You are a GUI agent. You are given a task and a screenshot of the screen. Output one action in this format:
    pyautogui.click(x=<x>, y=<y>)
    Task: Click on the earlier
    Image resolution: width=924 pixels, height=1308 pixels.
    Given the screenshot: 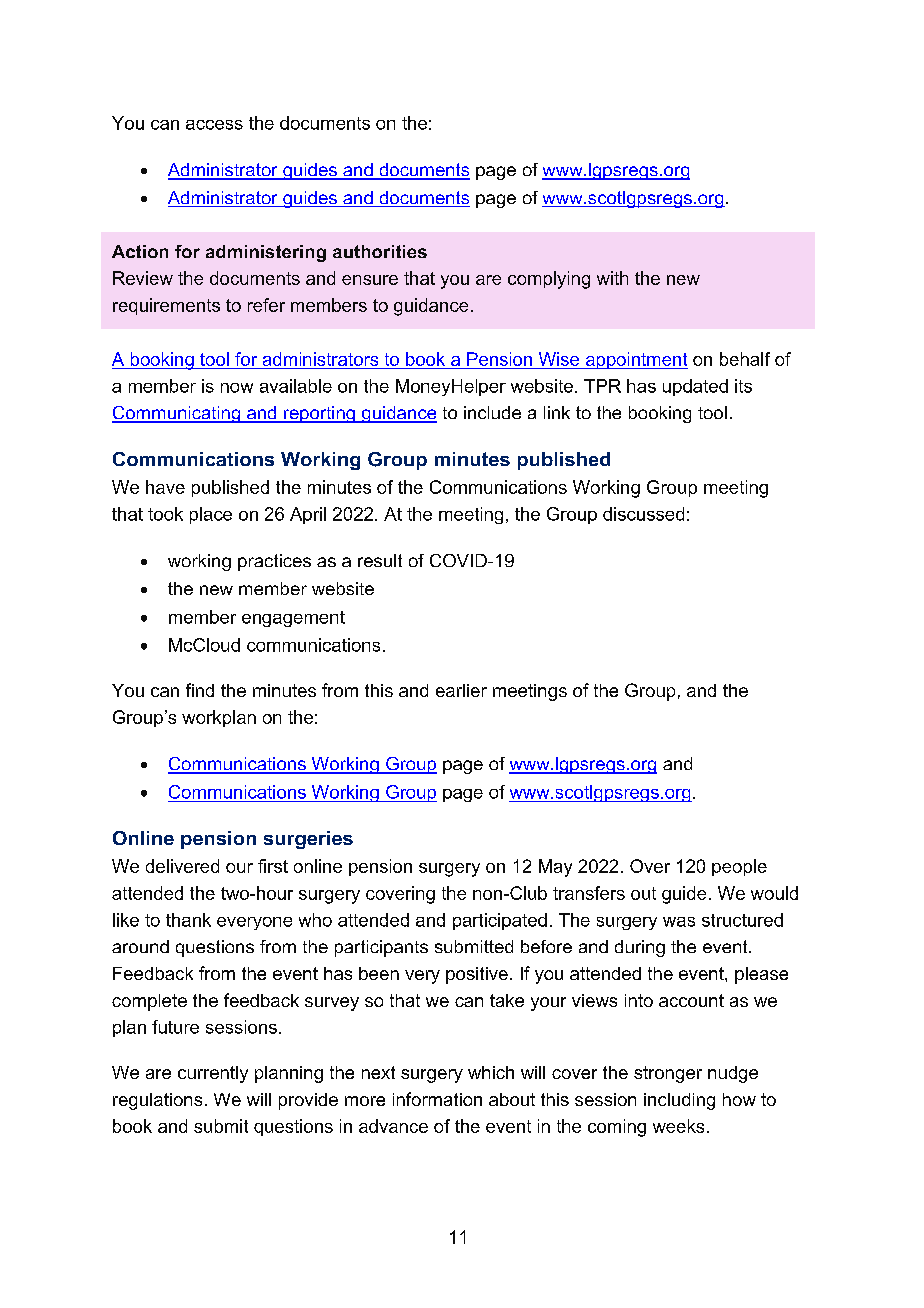 What is the action you would take?
    pyautogui.click(x=461, y=690)
